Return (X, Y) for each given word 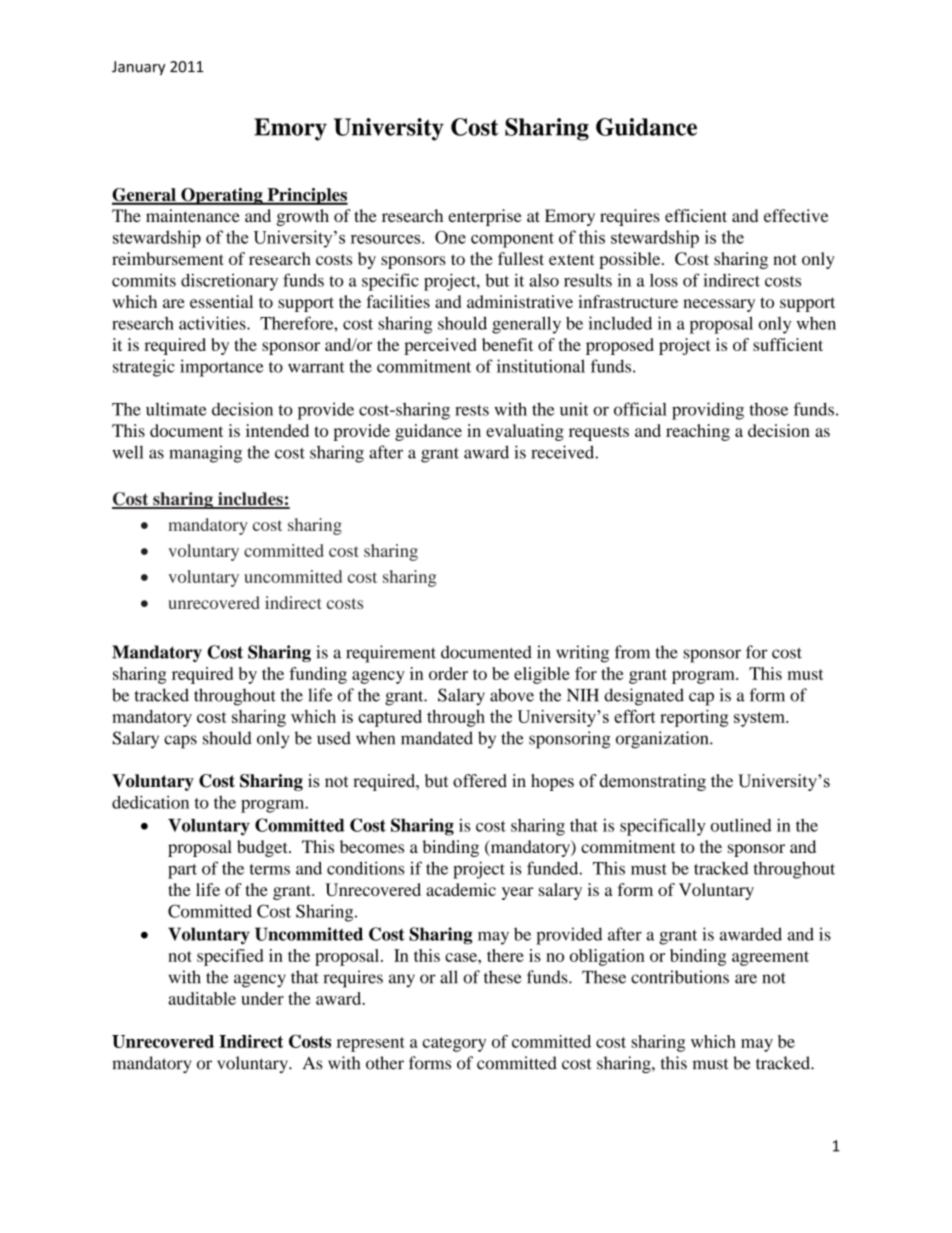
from (632, 652)
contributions (680, 977)
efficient (696, 215)
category (454, 1044)
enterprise (485, 217)
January (138, 68)
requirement (391, 654)
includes (250, 500)
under (262, 998)
